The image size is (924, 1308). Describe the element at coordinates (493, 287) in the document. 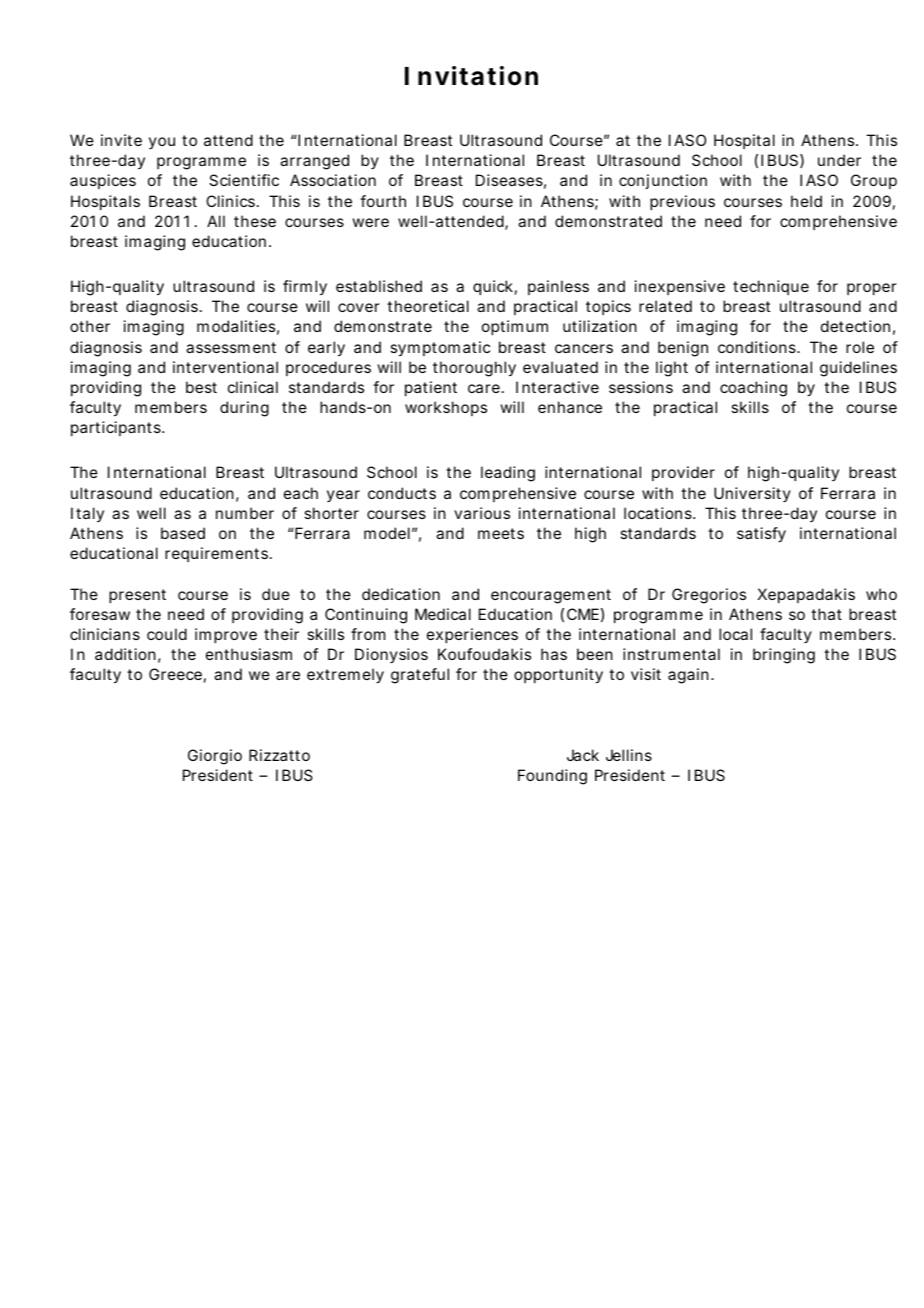

I see `quick` at that location.
